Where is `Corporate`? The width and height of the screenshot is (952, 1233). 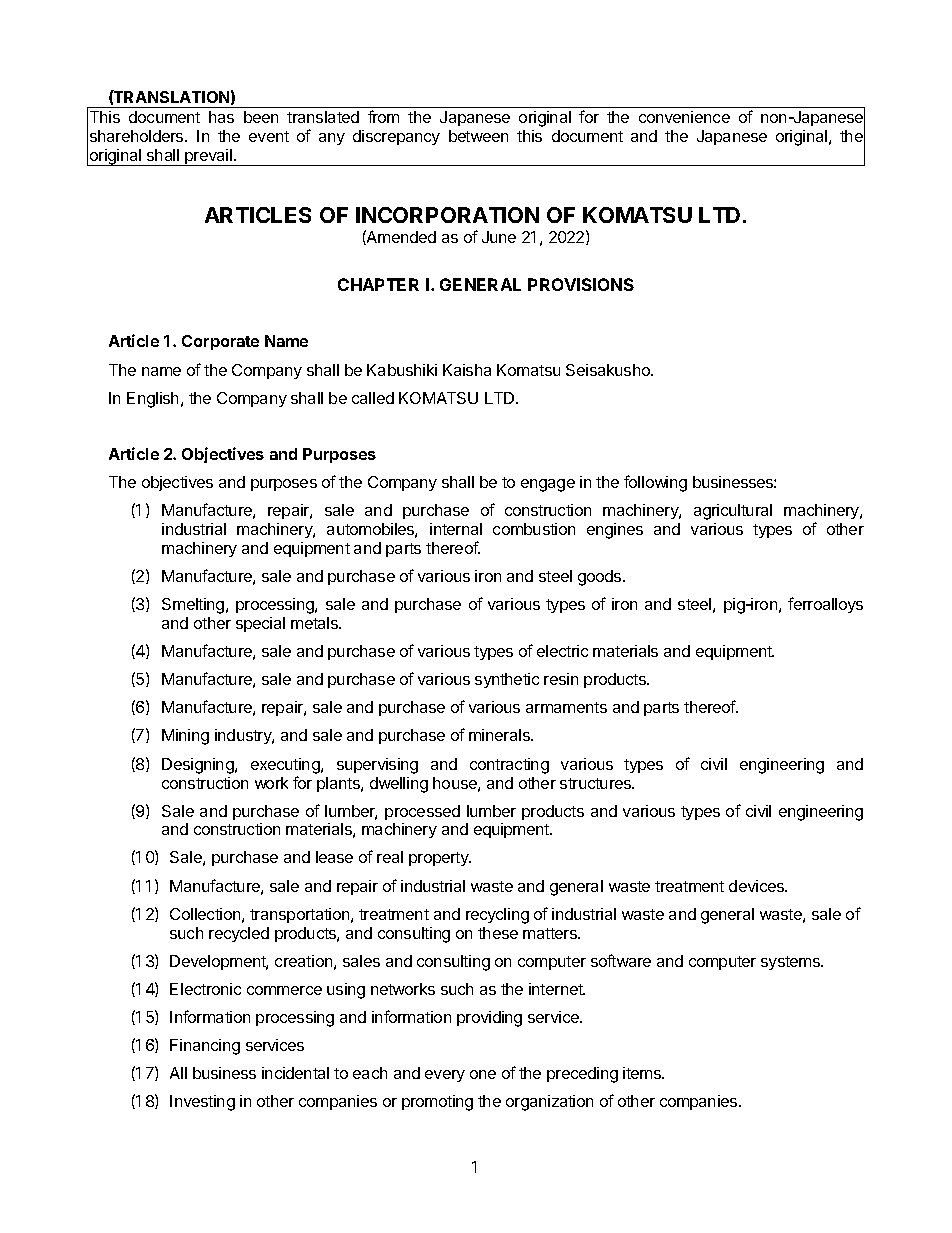 Corporate is located at coordinates (220, 342).
